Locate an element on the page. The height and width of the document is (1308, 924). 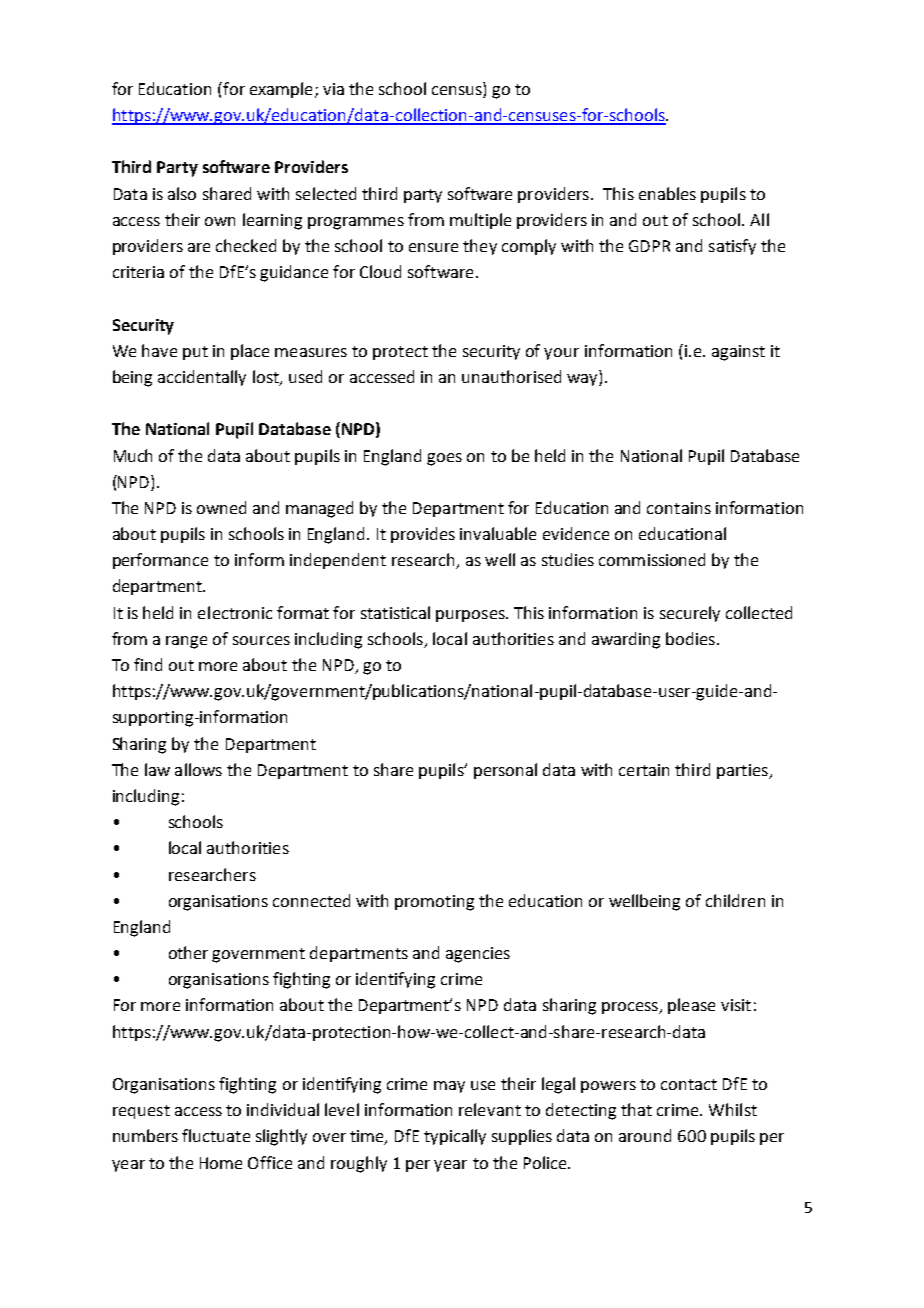
via is located at coordinates (333, 89).
